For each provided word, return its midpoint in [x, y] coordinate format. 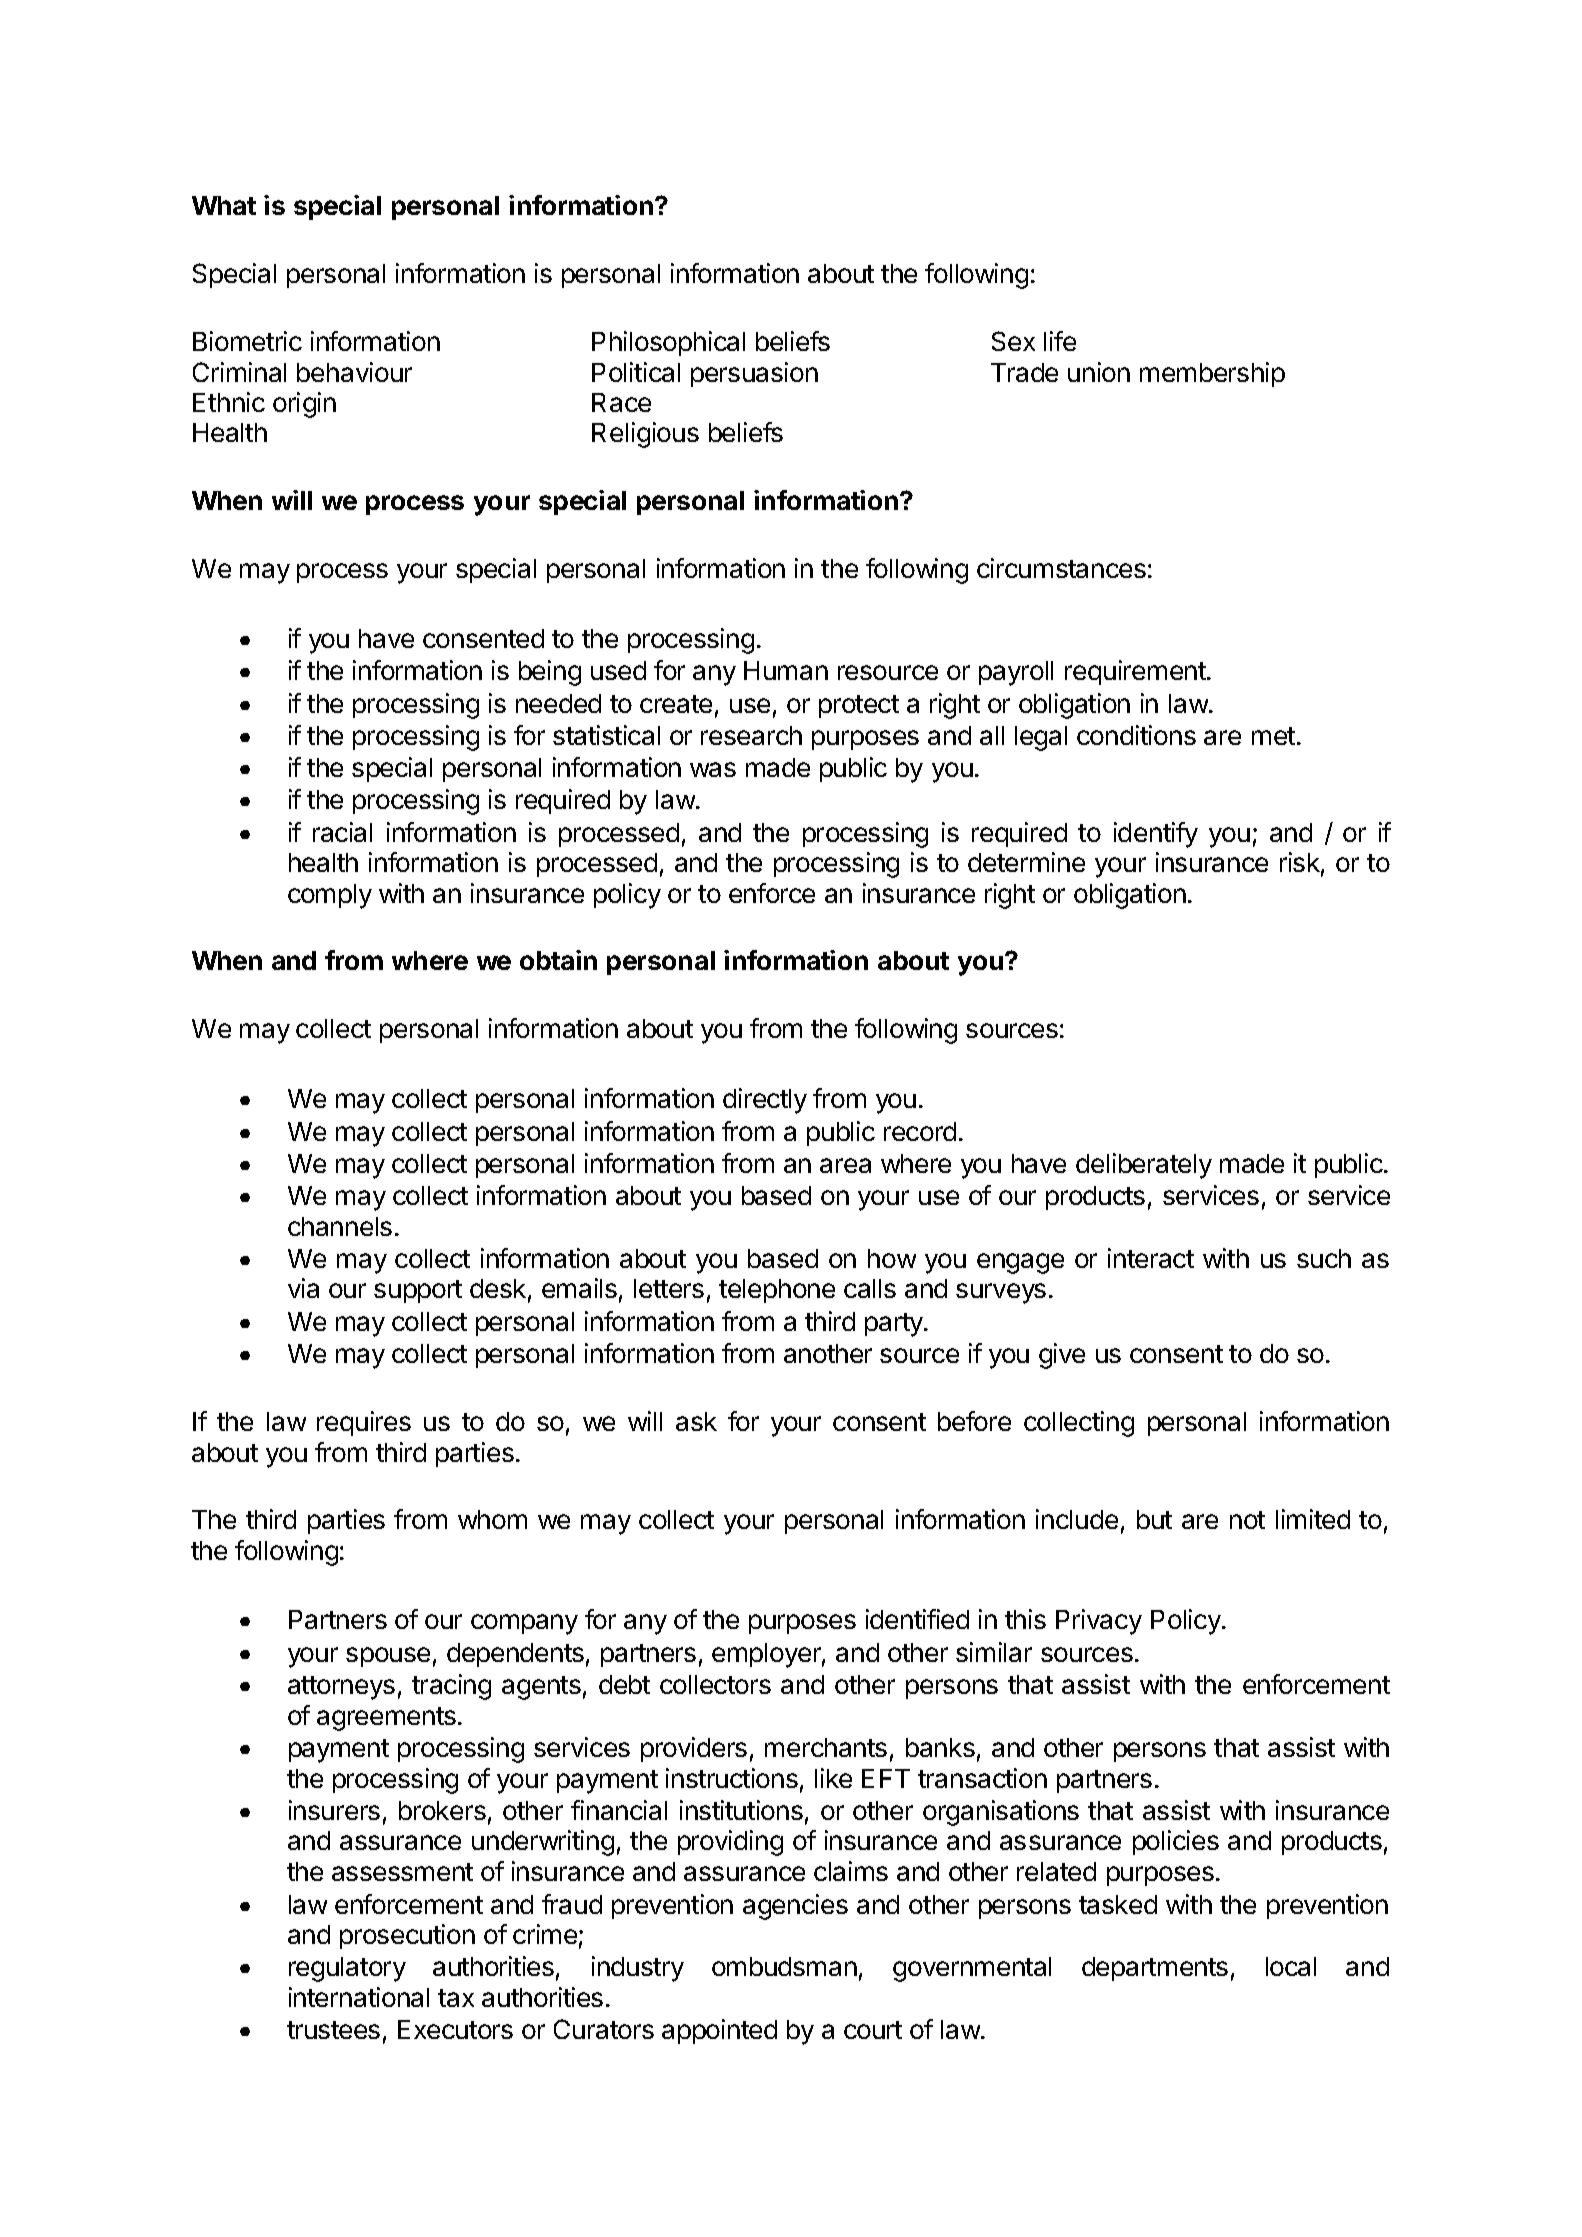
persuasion [754, 374]
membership [1212, 374]
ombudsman [784, 1966]
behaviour [354, 372]
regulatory [347, 1969]
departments [1155, 1969]
